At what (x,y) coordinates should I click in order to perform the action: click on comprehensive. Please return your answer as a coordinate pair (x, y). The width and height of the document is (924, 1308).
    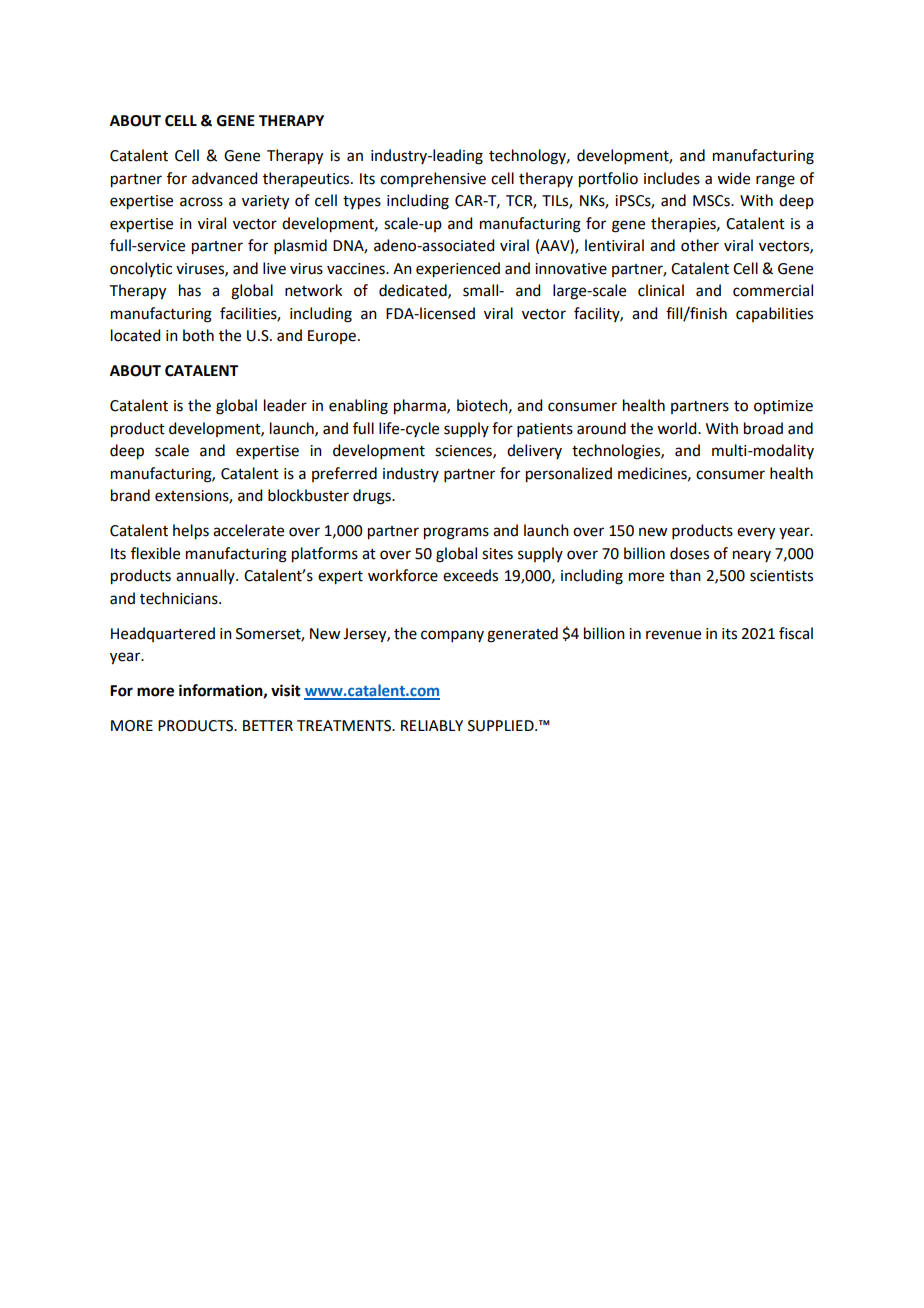
    Looking at the image, I should click on (433, 179).
